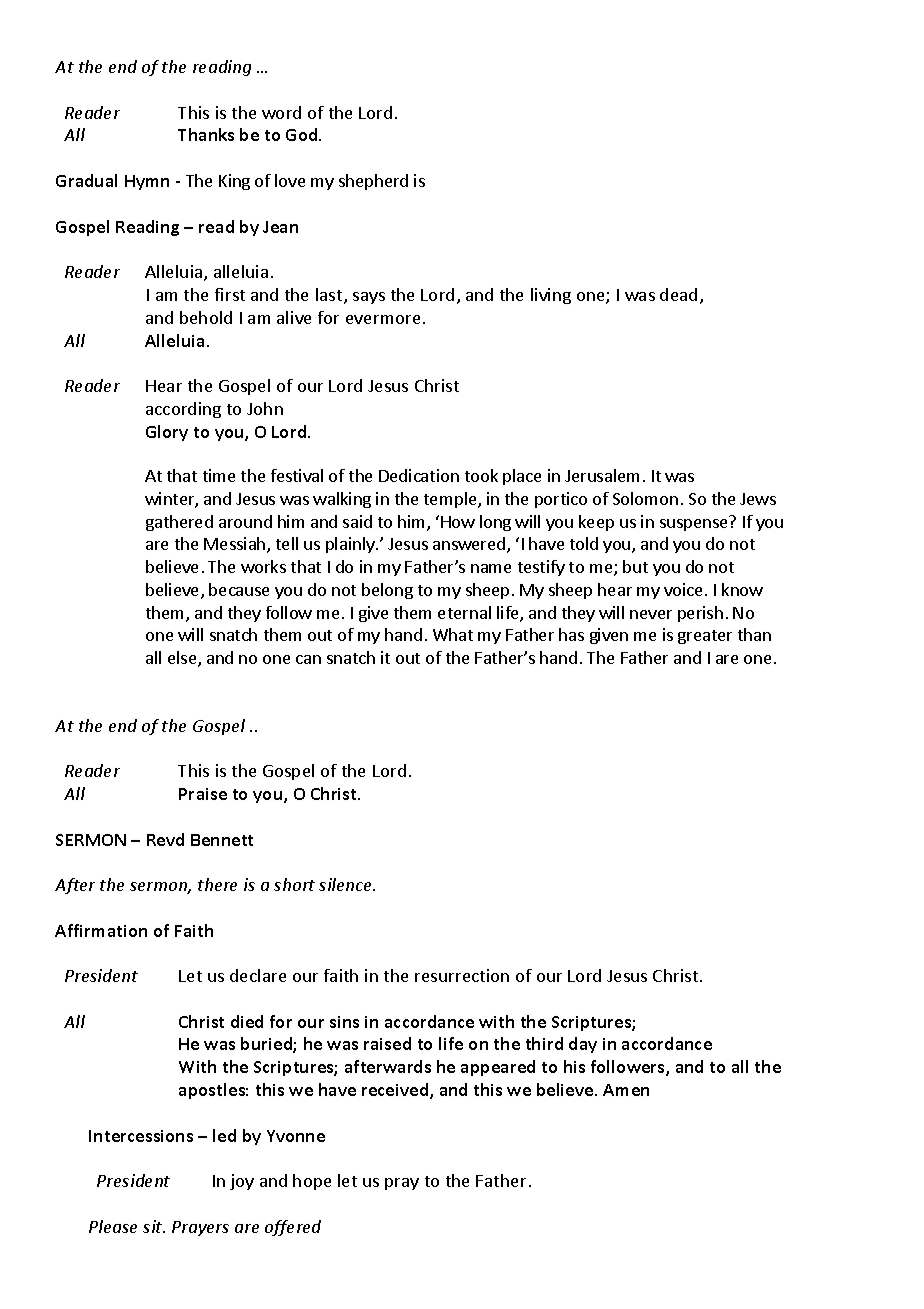 Image resolution: width=924 pixels, height=1309 pixels. What do you see at coordinates (346, 884) in the image?
I see `silence` at bounding box center [346, 884].
